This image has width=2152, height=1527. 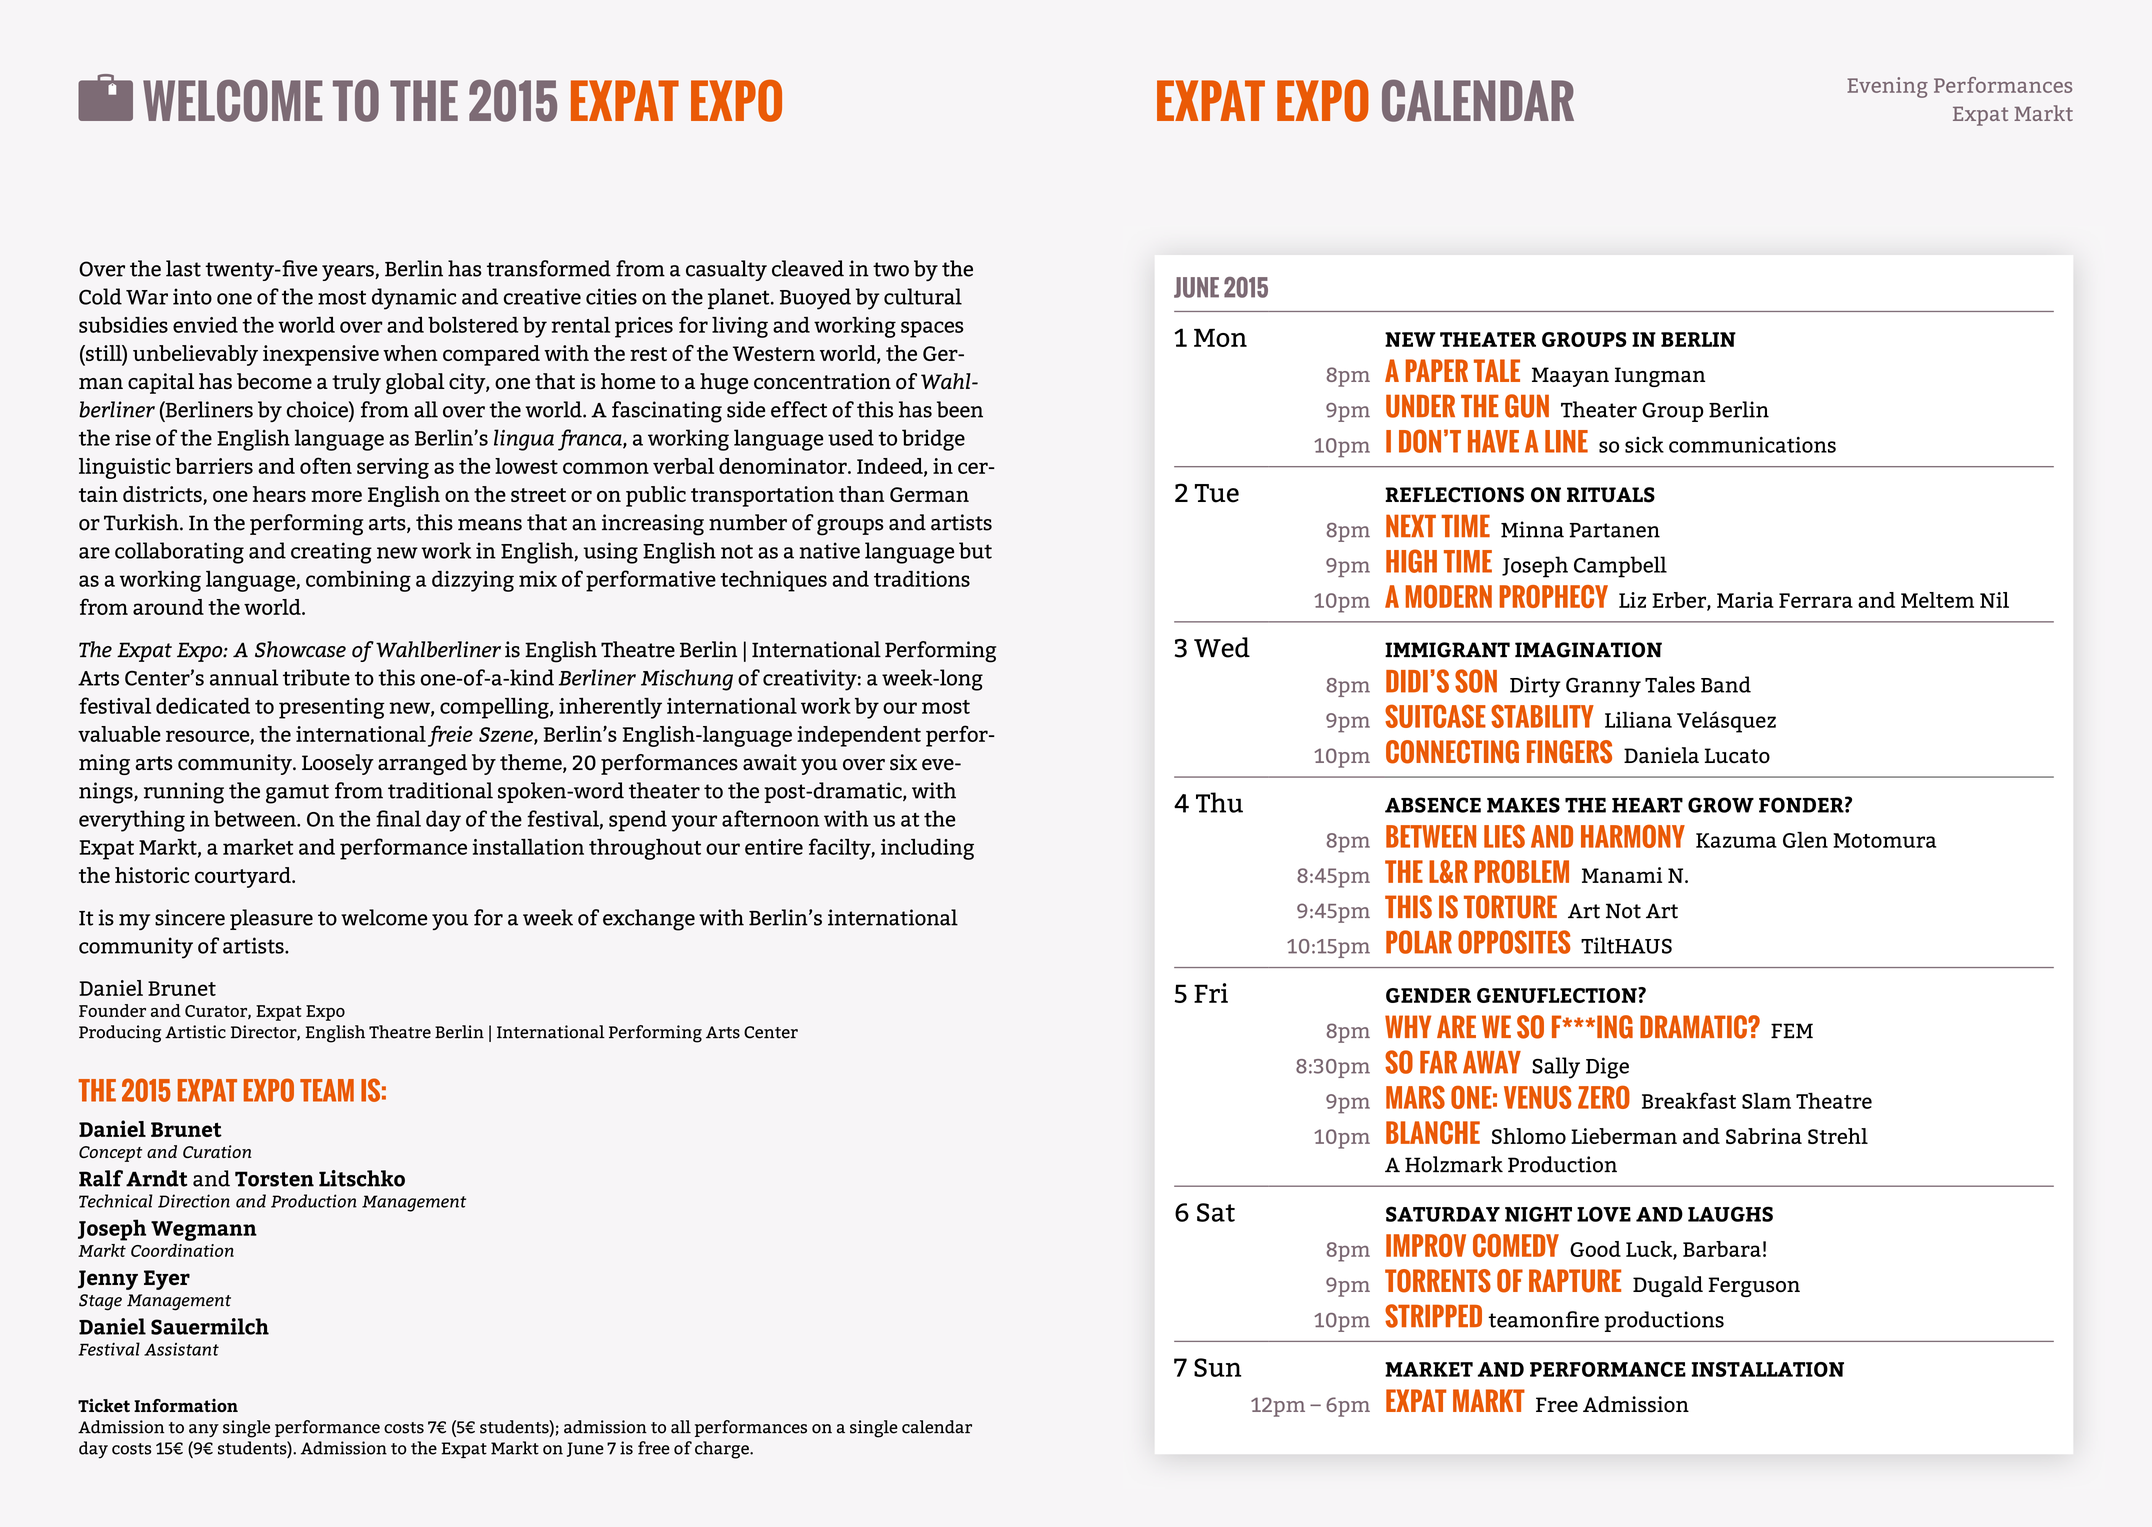 What do you see at coordinates (1887, 87) in the image?
I see `Evening` at bounding box center [1887, 87].
